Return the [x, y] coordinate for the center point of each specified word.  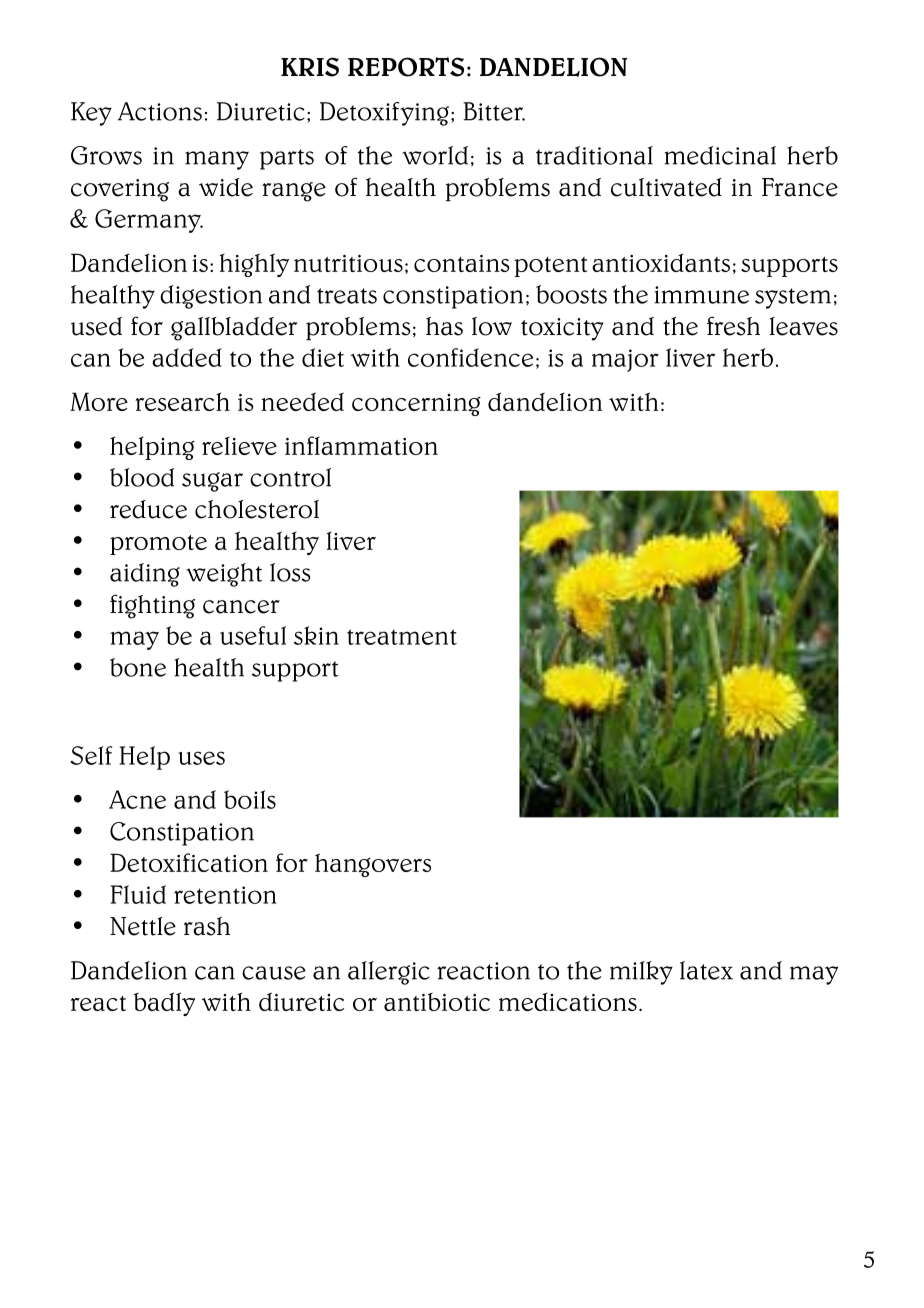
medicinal [720, 155]
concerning [416, 405]
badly [164, 1004]
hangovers [373, 865]
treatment [402, 637]
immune [701, 295]
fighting [152, 606]
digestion [211, 297]
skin [316, 635]
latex [706, 970]
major [625, 360]
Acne [137, 799]
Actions [159, 111]
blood [142, 477]
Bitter [494, 111]
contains [461, 263]
